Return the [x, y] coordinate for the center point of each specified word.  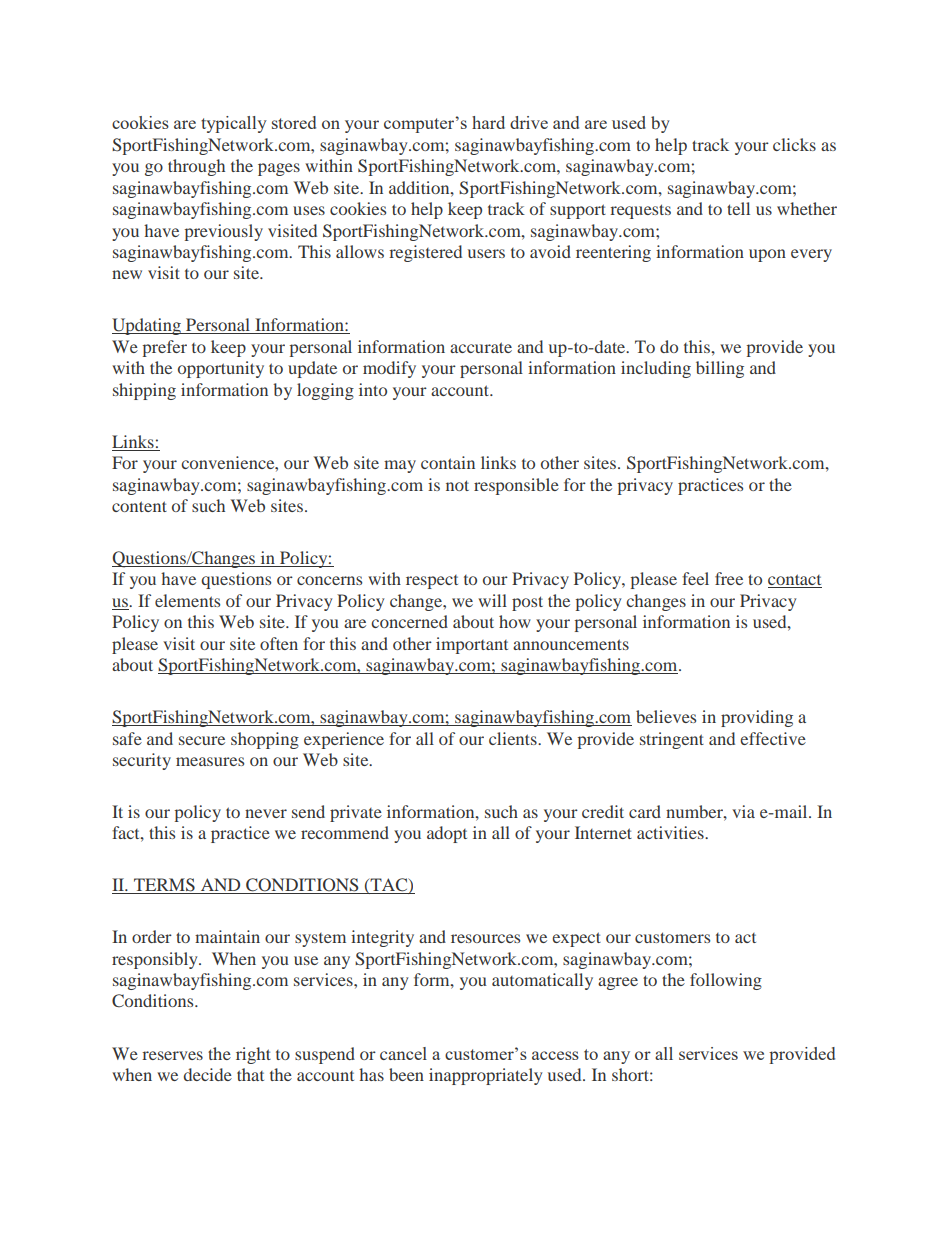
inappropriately [485, 1076]
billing [720, 369]
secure [202, 740]
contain [448, 462]
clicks [794, 144]
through [196, 167]
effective [773, 738]
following [726, 981]
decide [208, 1074]
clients [514, 738]
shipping [144, 391]
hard [488, 122]
